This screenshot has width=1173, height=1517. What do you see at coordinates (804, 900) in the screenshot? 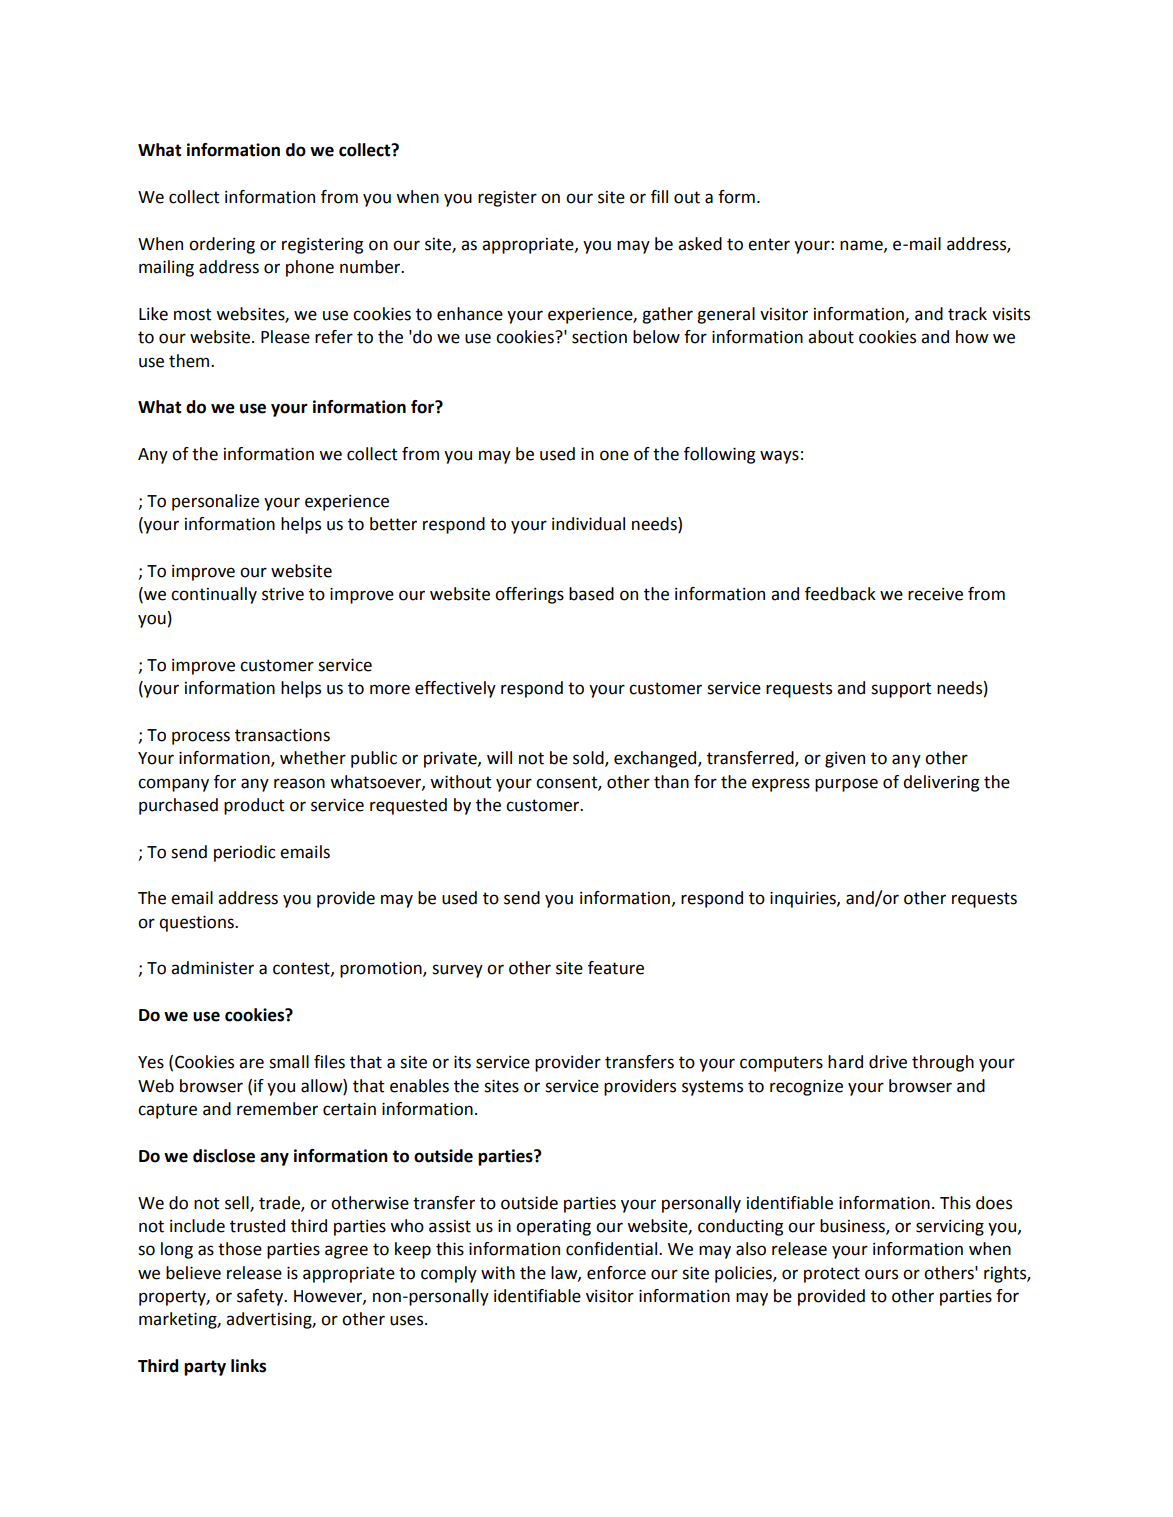
I see `inquiries` at bounding box center [804, 900].
